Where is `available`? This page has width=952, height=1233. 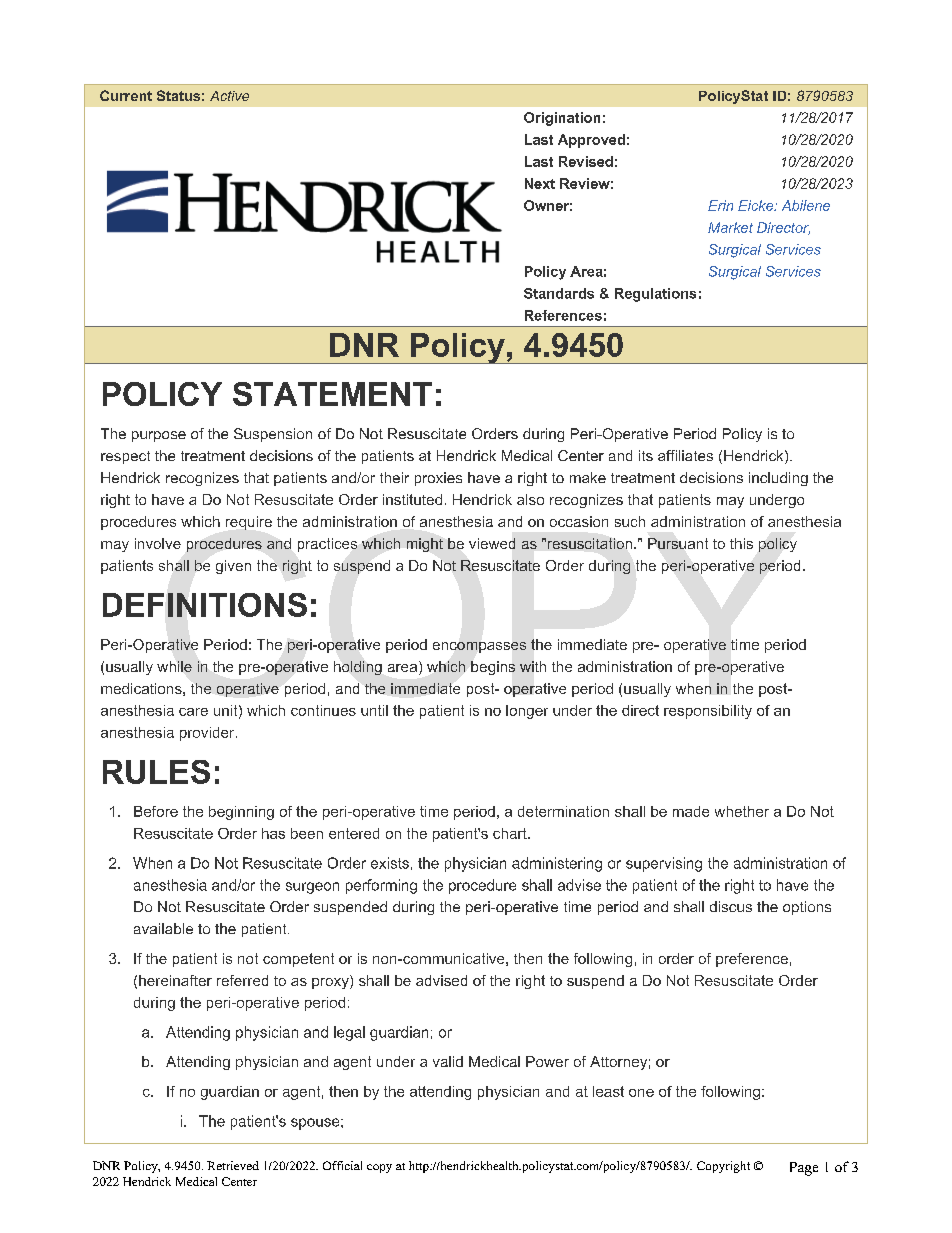 available is located at coordinates (163, 928).
